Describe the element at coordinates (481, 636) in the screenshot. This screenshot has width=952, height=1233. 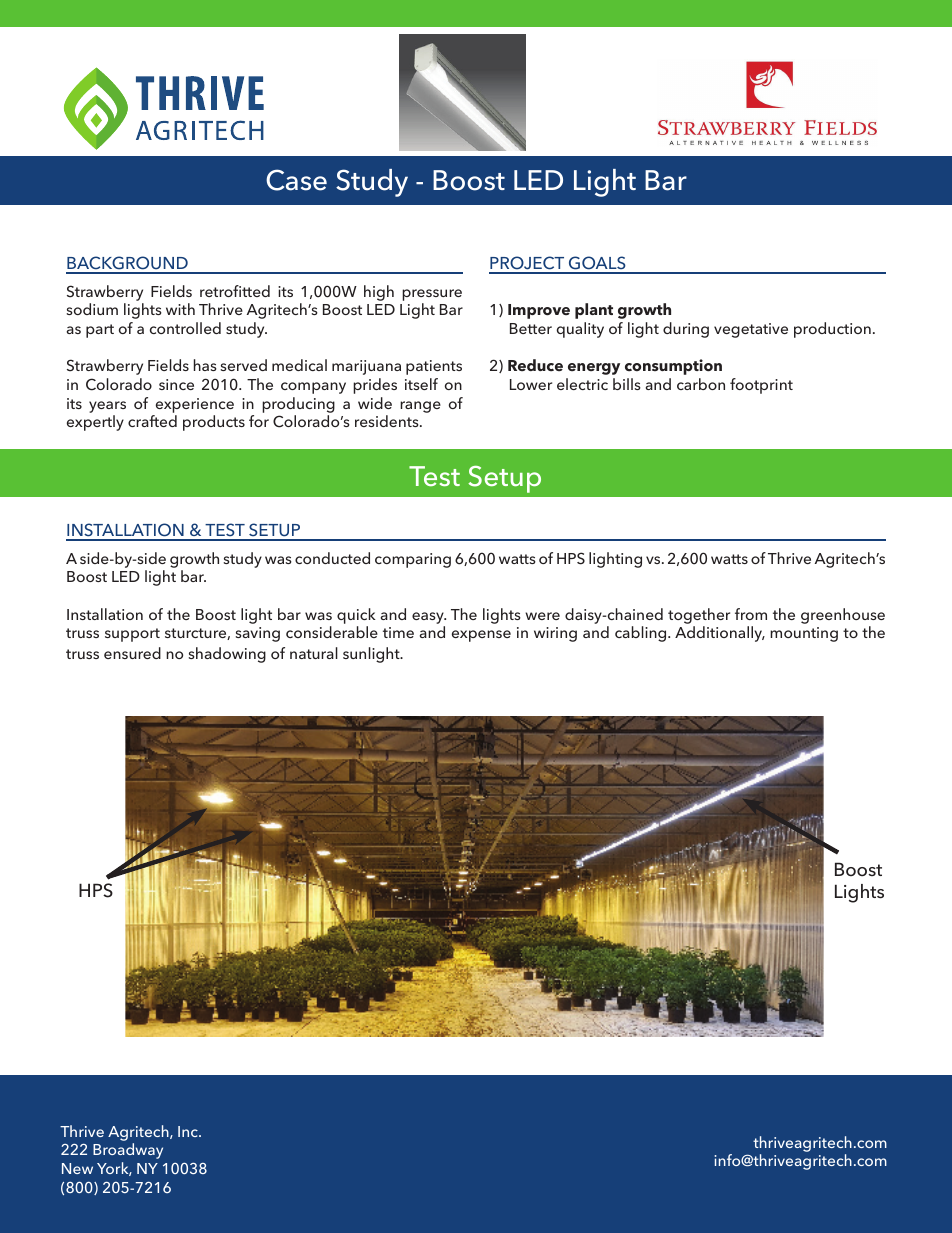
I see `expense` at that location.
